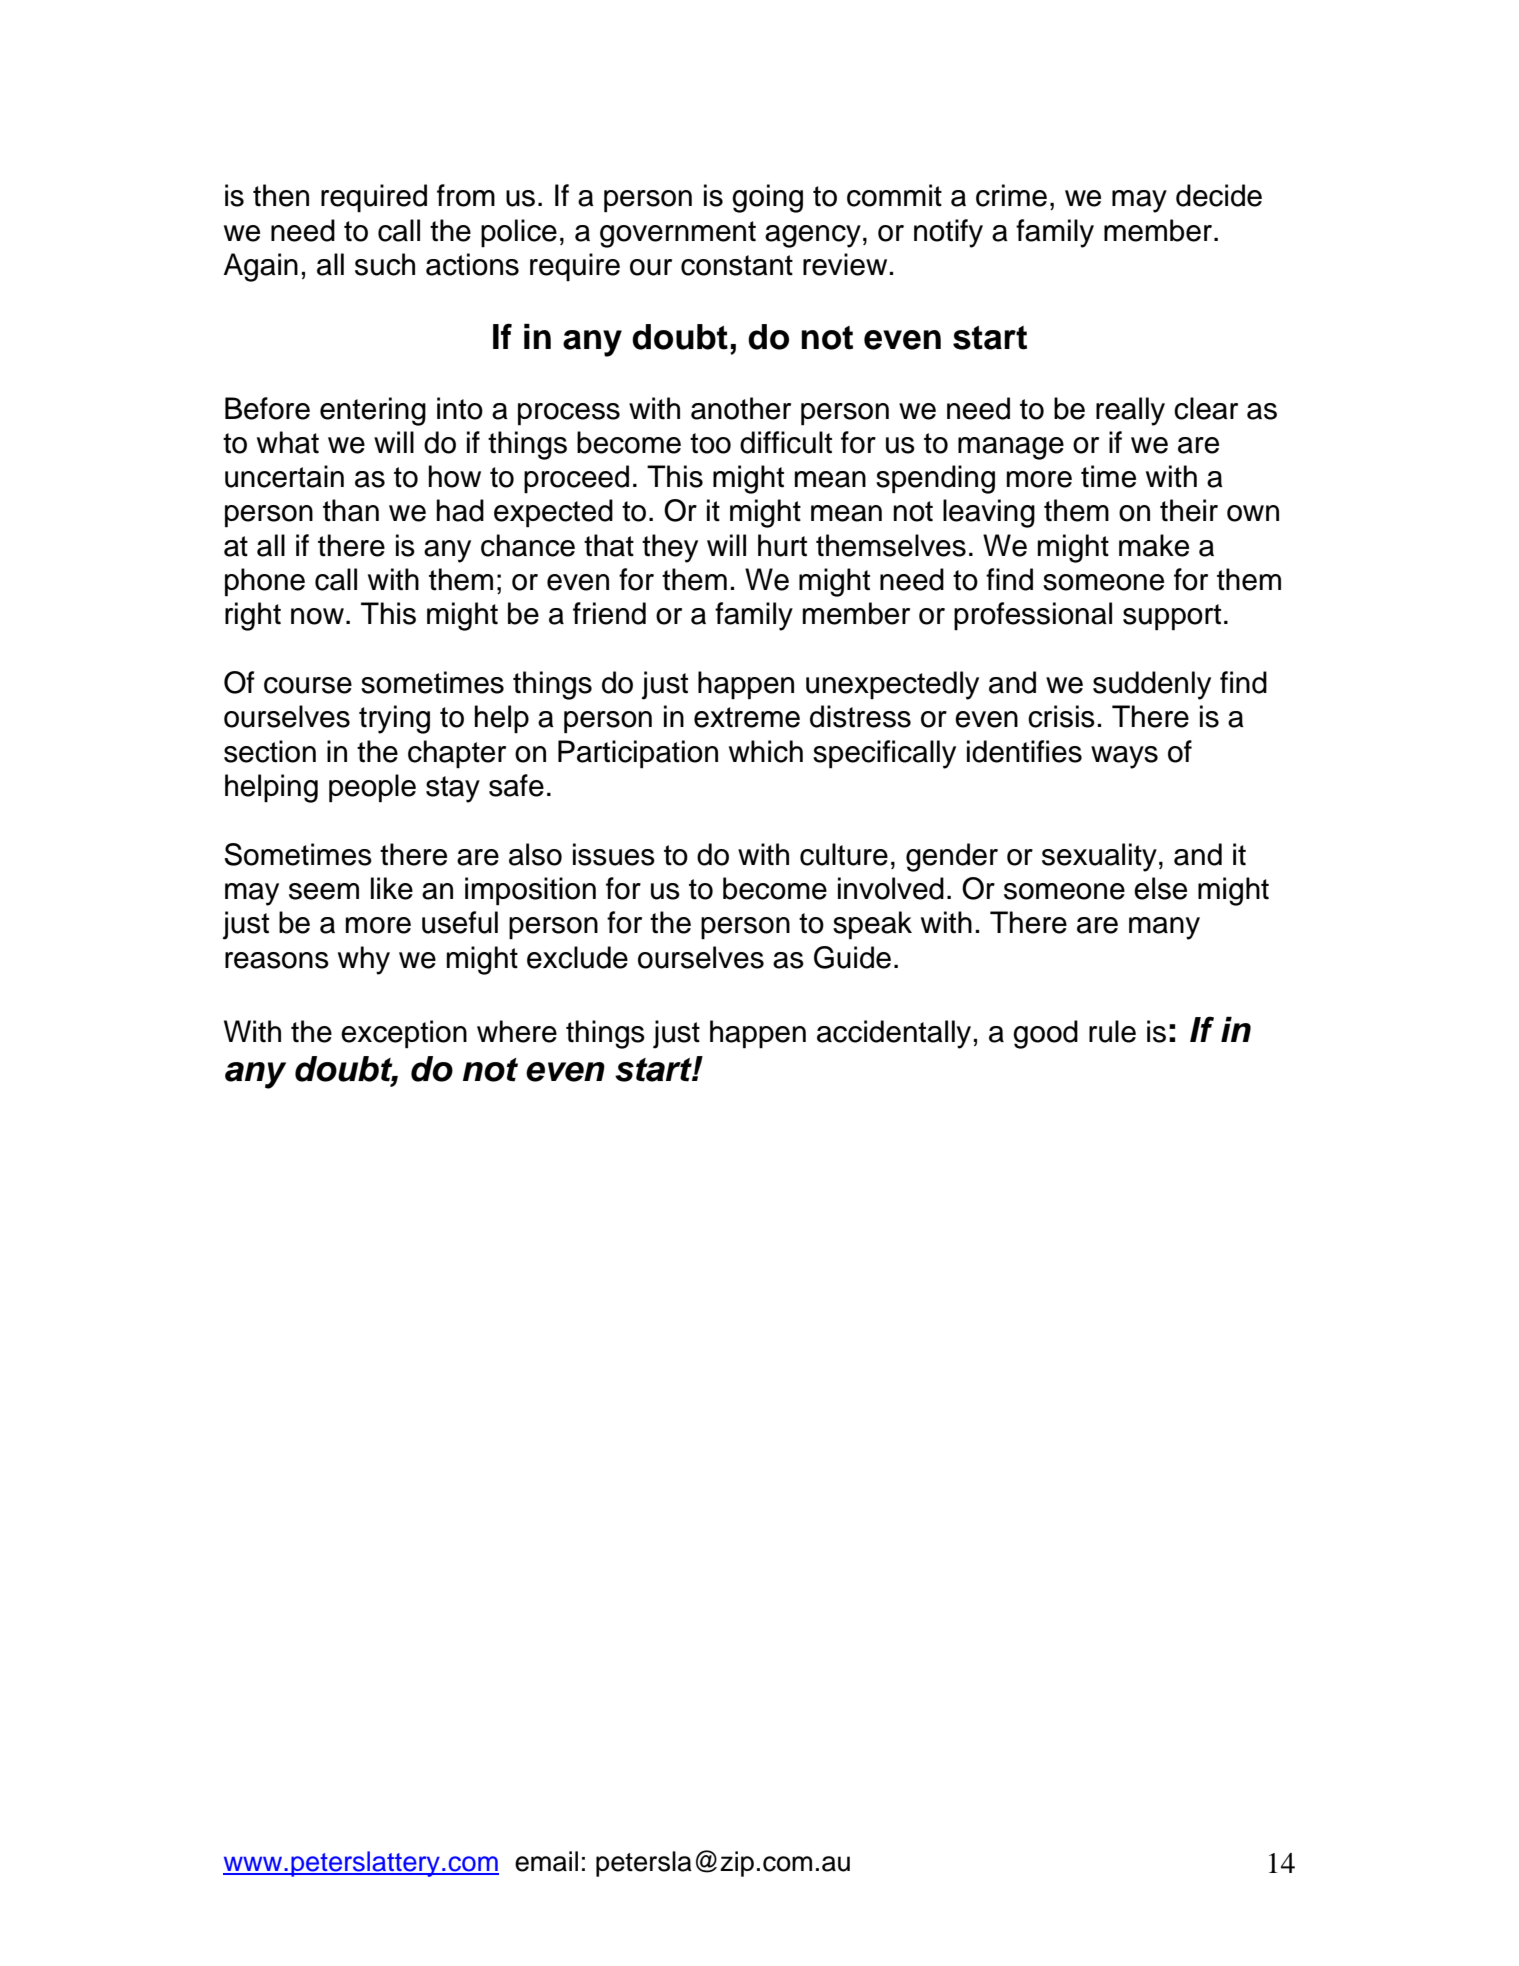 The width and height of the page is (1519, 1966). Describe the element at coordinates (1124, 757) in the page. I see `ways` at that location.
